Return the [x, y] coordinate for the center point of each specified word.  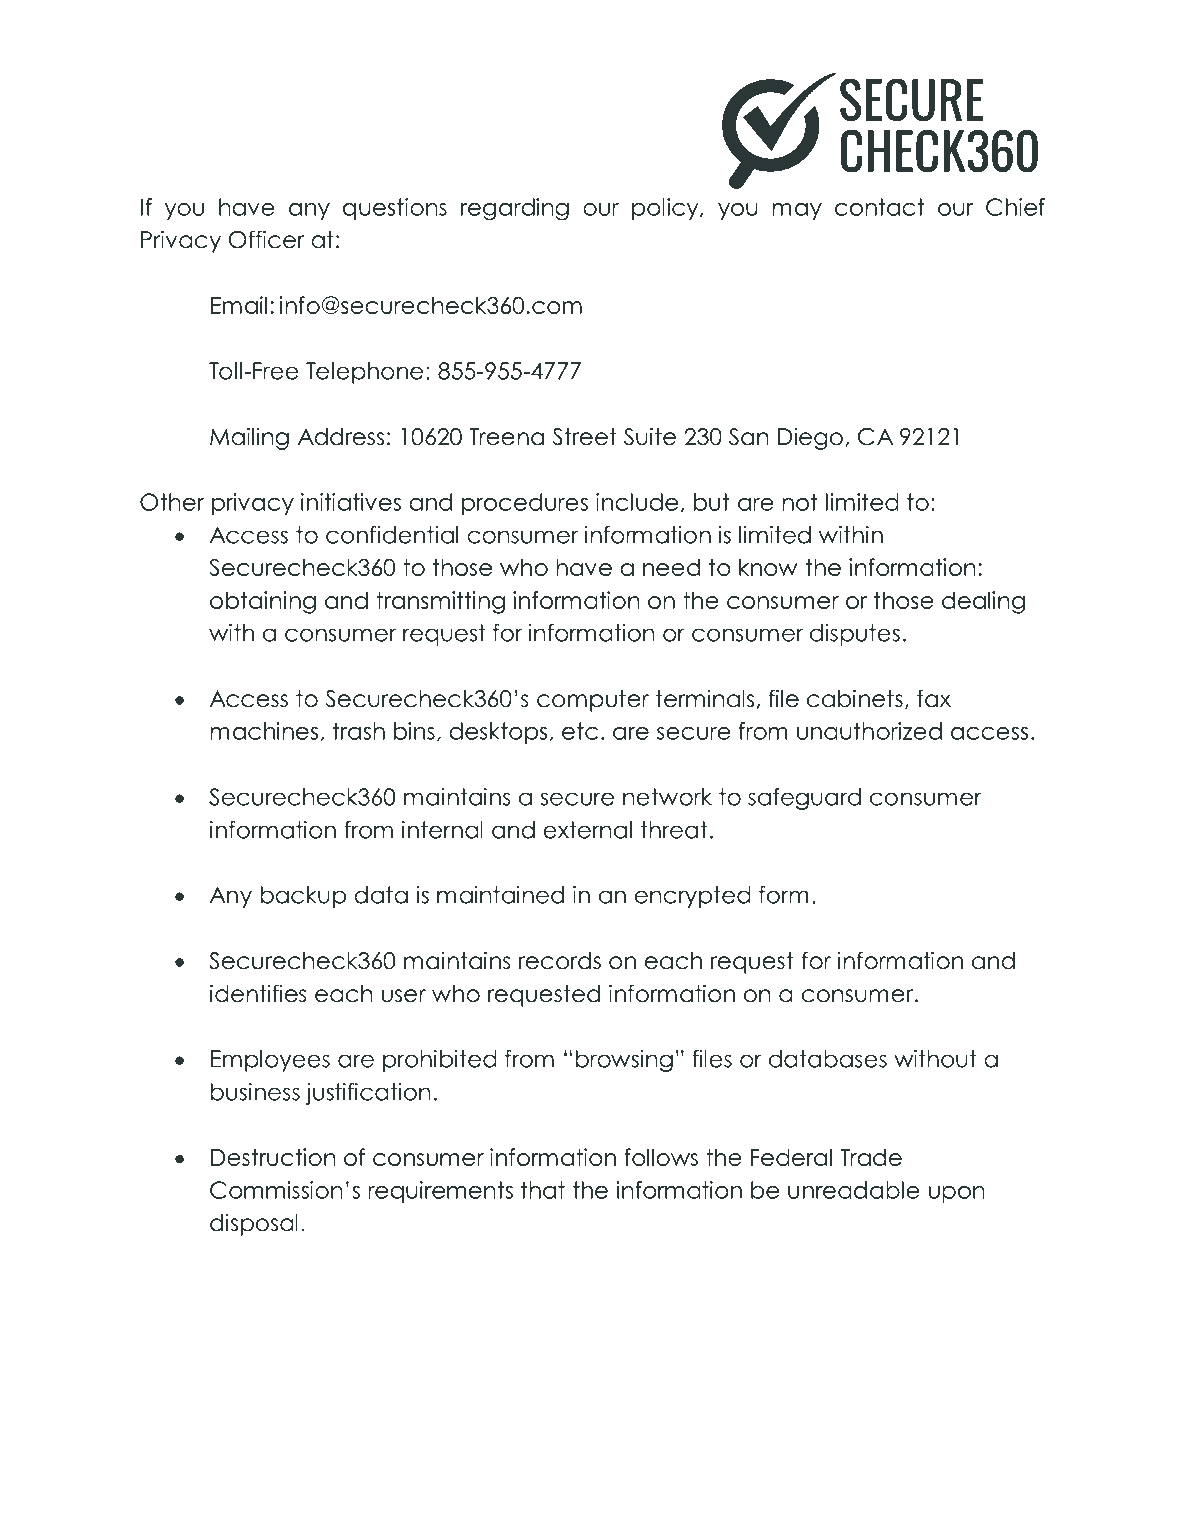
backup [303, 897]
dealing [983, 602]
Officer [266, 239]
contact [879, 207]
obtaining [263, 602]
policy [666, 209]
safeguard [804, 799]
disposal [254, 1224]
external [587, 830]
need [671, 567]
